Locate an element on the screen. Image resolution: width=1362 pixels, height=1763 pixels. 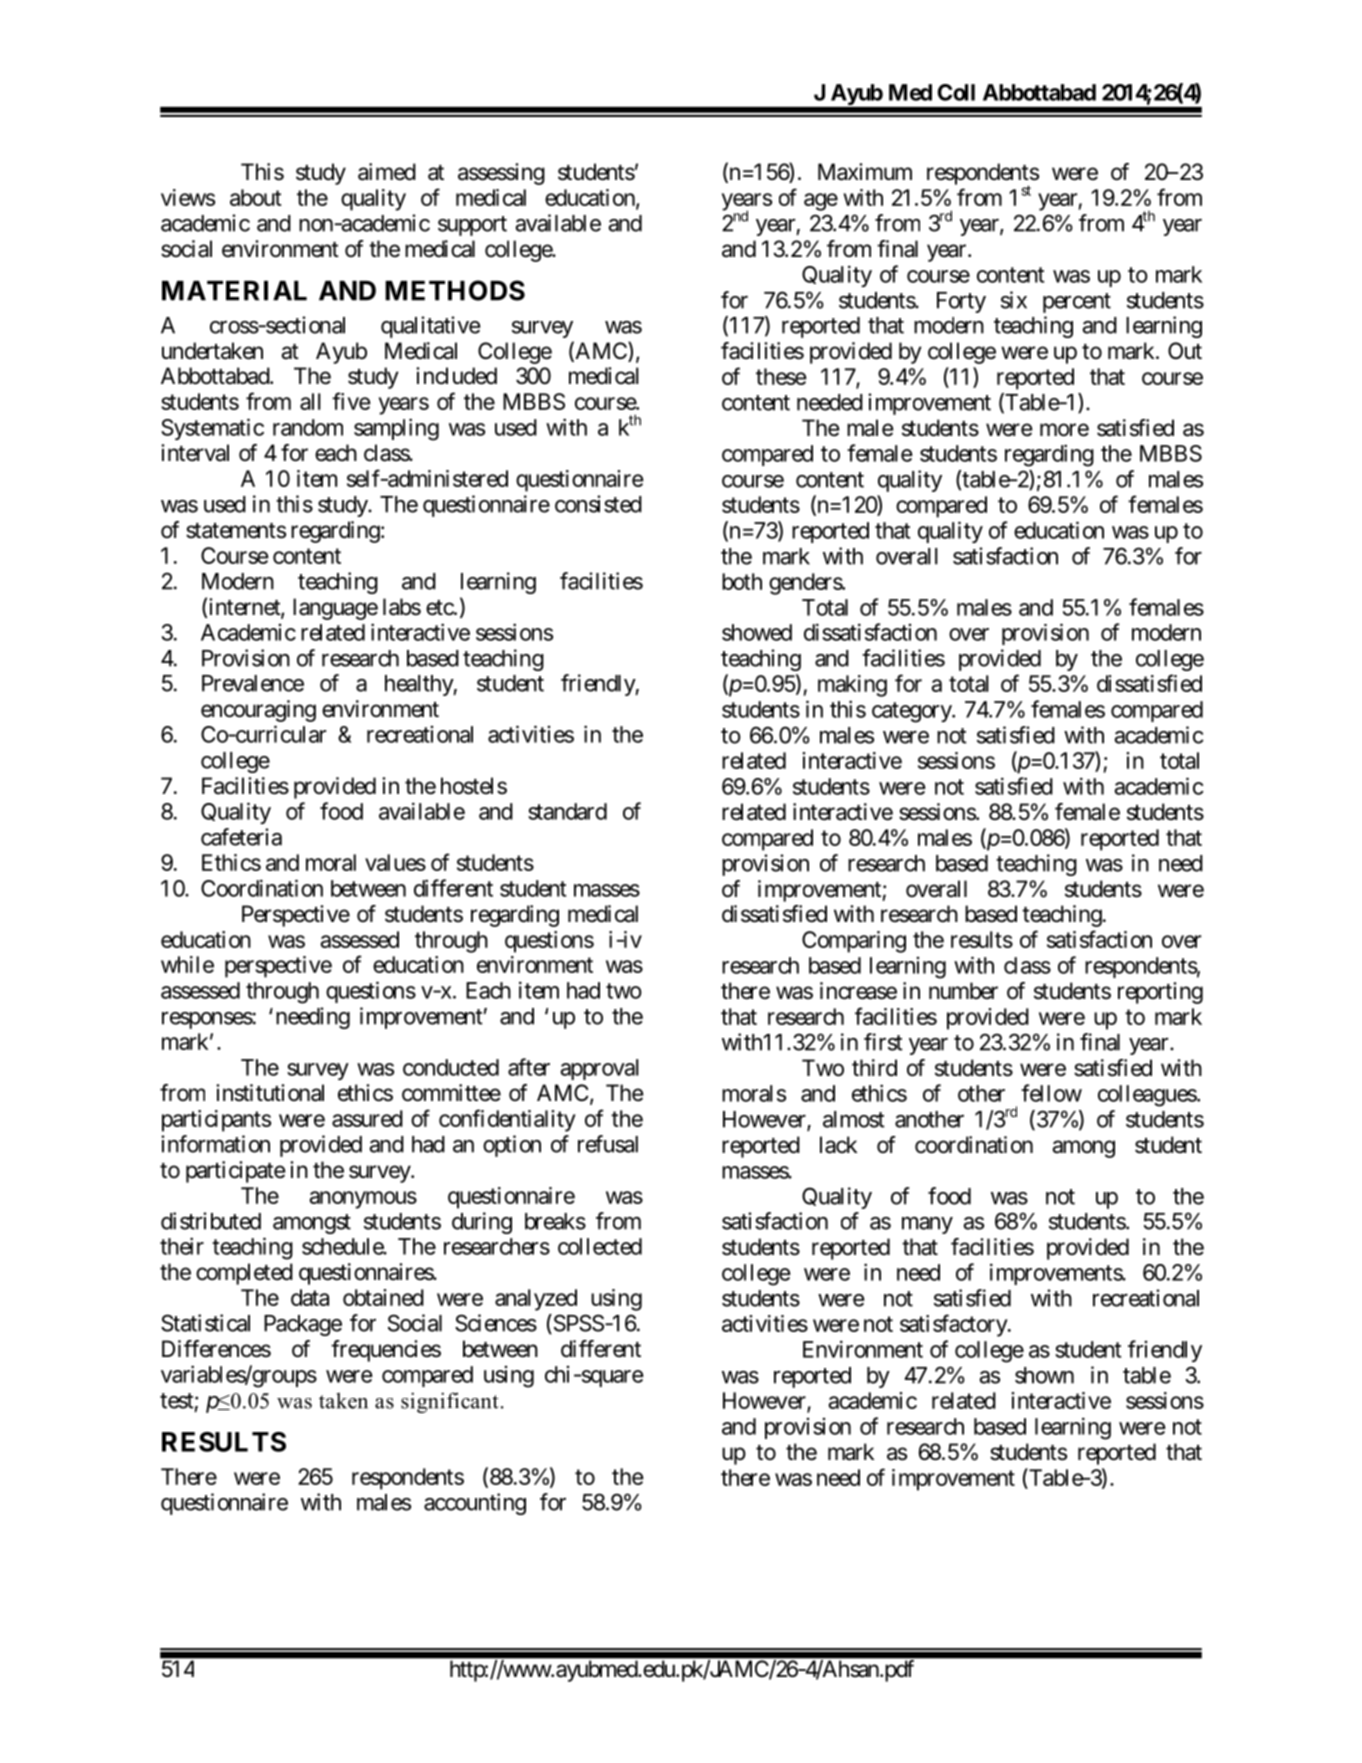
Maximum is located at coordinates (865, 172).
